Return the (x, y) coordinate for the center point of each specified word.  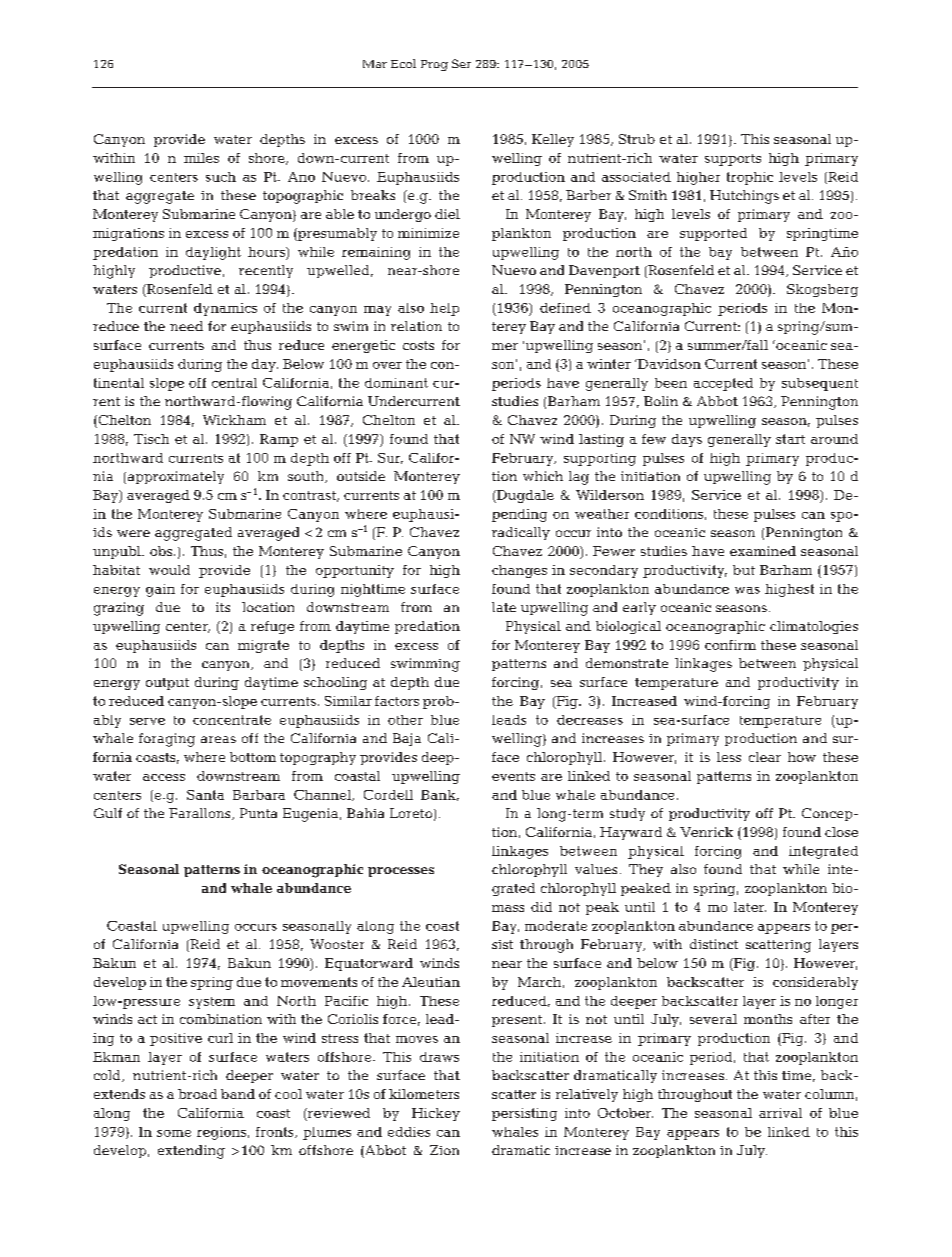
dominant (396, 383)
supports (733, 160)
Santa (205, 795)
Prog (434, 65)
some (174, 1133)
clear (765, 757)
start (790, 439)
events (513, 776)
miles (201, 158)
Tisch (151, 439)
